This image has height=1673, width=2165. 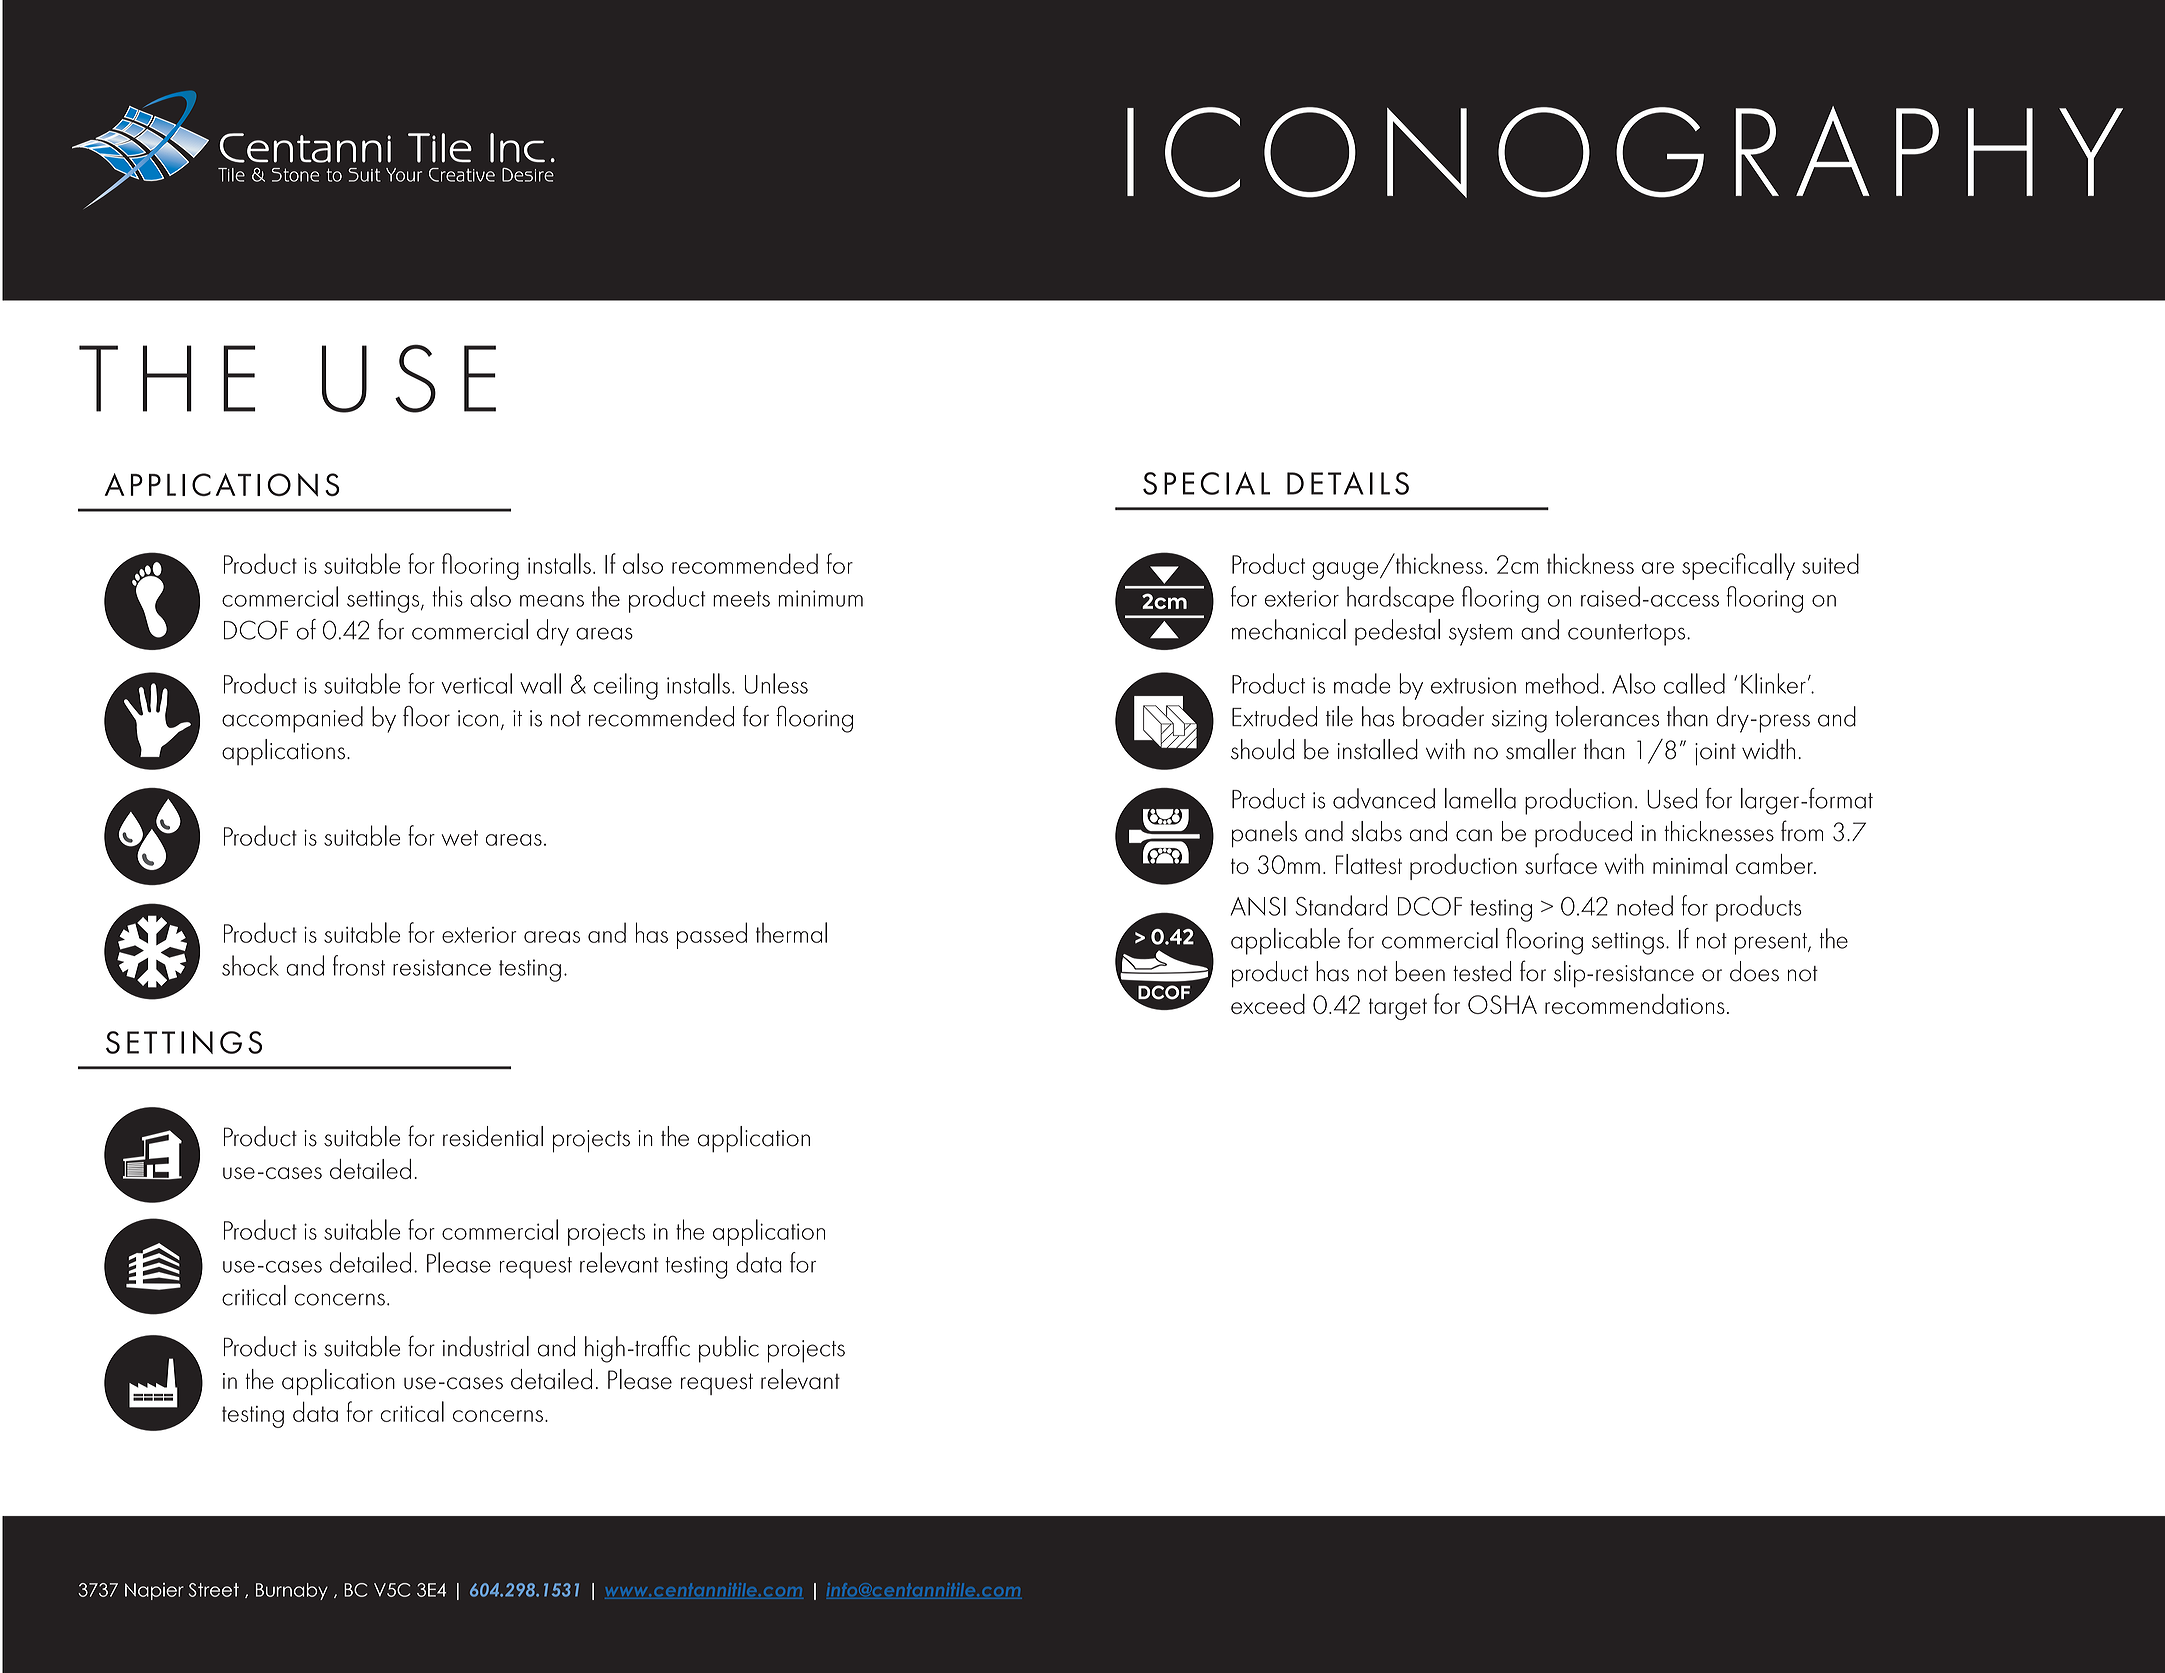 I want to click on minimum, so click(x=820, y=598).
